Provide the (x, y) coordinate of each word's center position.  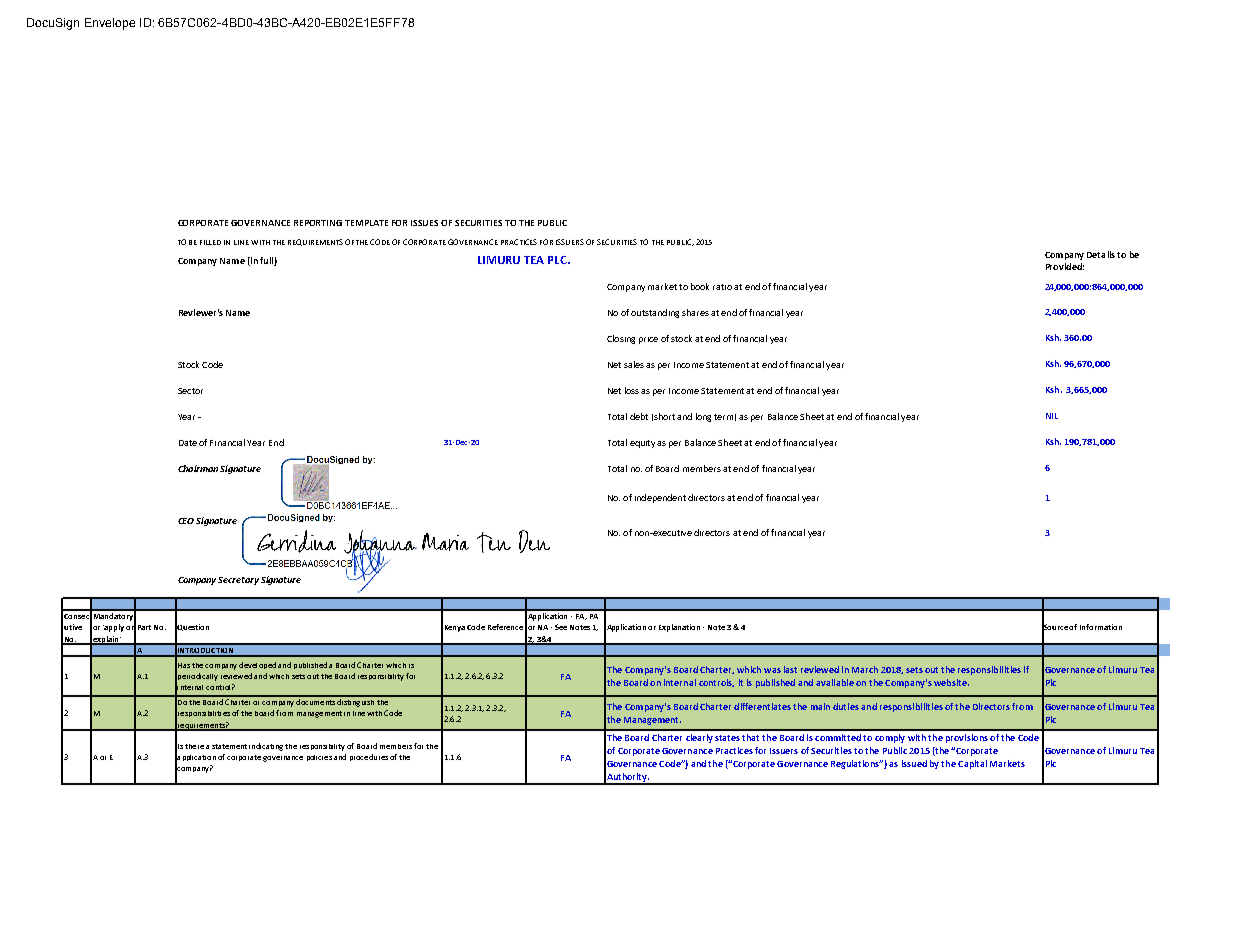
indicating (266, 747)
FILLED (210, 242)
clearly (699, 738)
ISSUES (424, 223)
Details (1101, 254)
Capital (972, 764)
